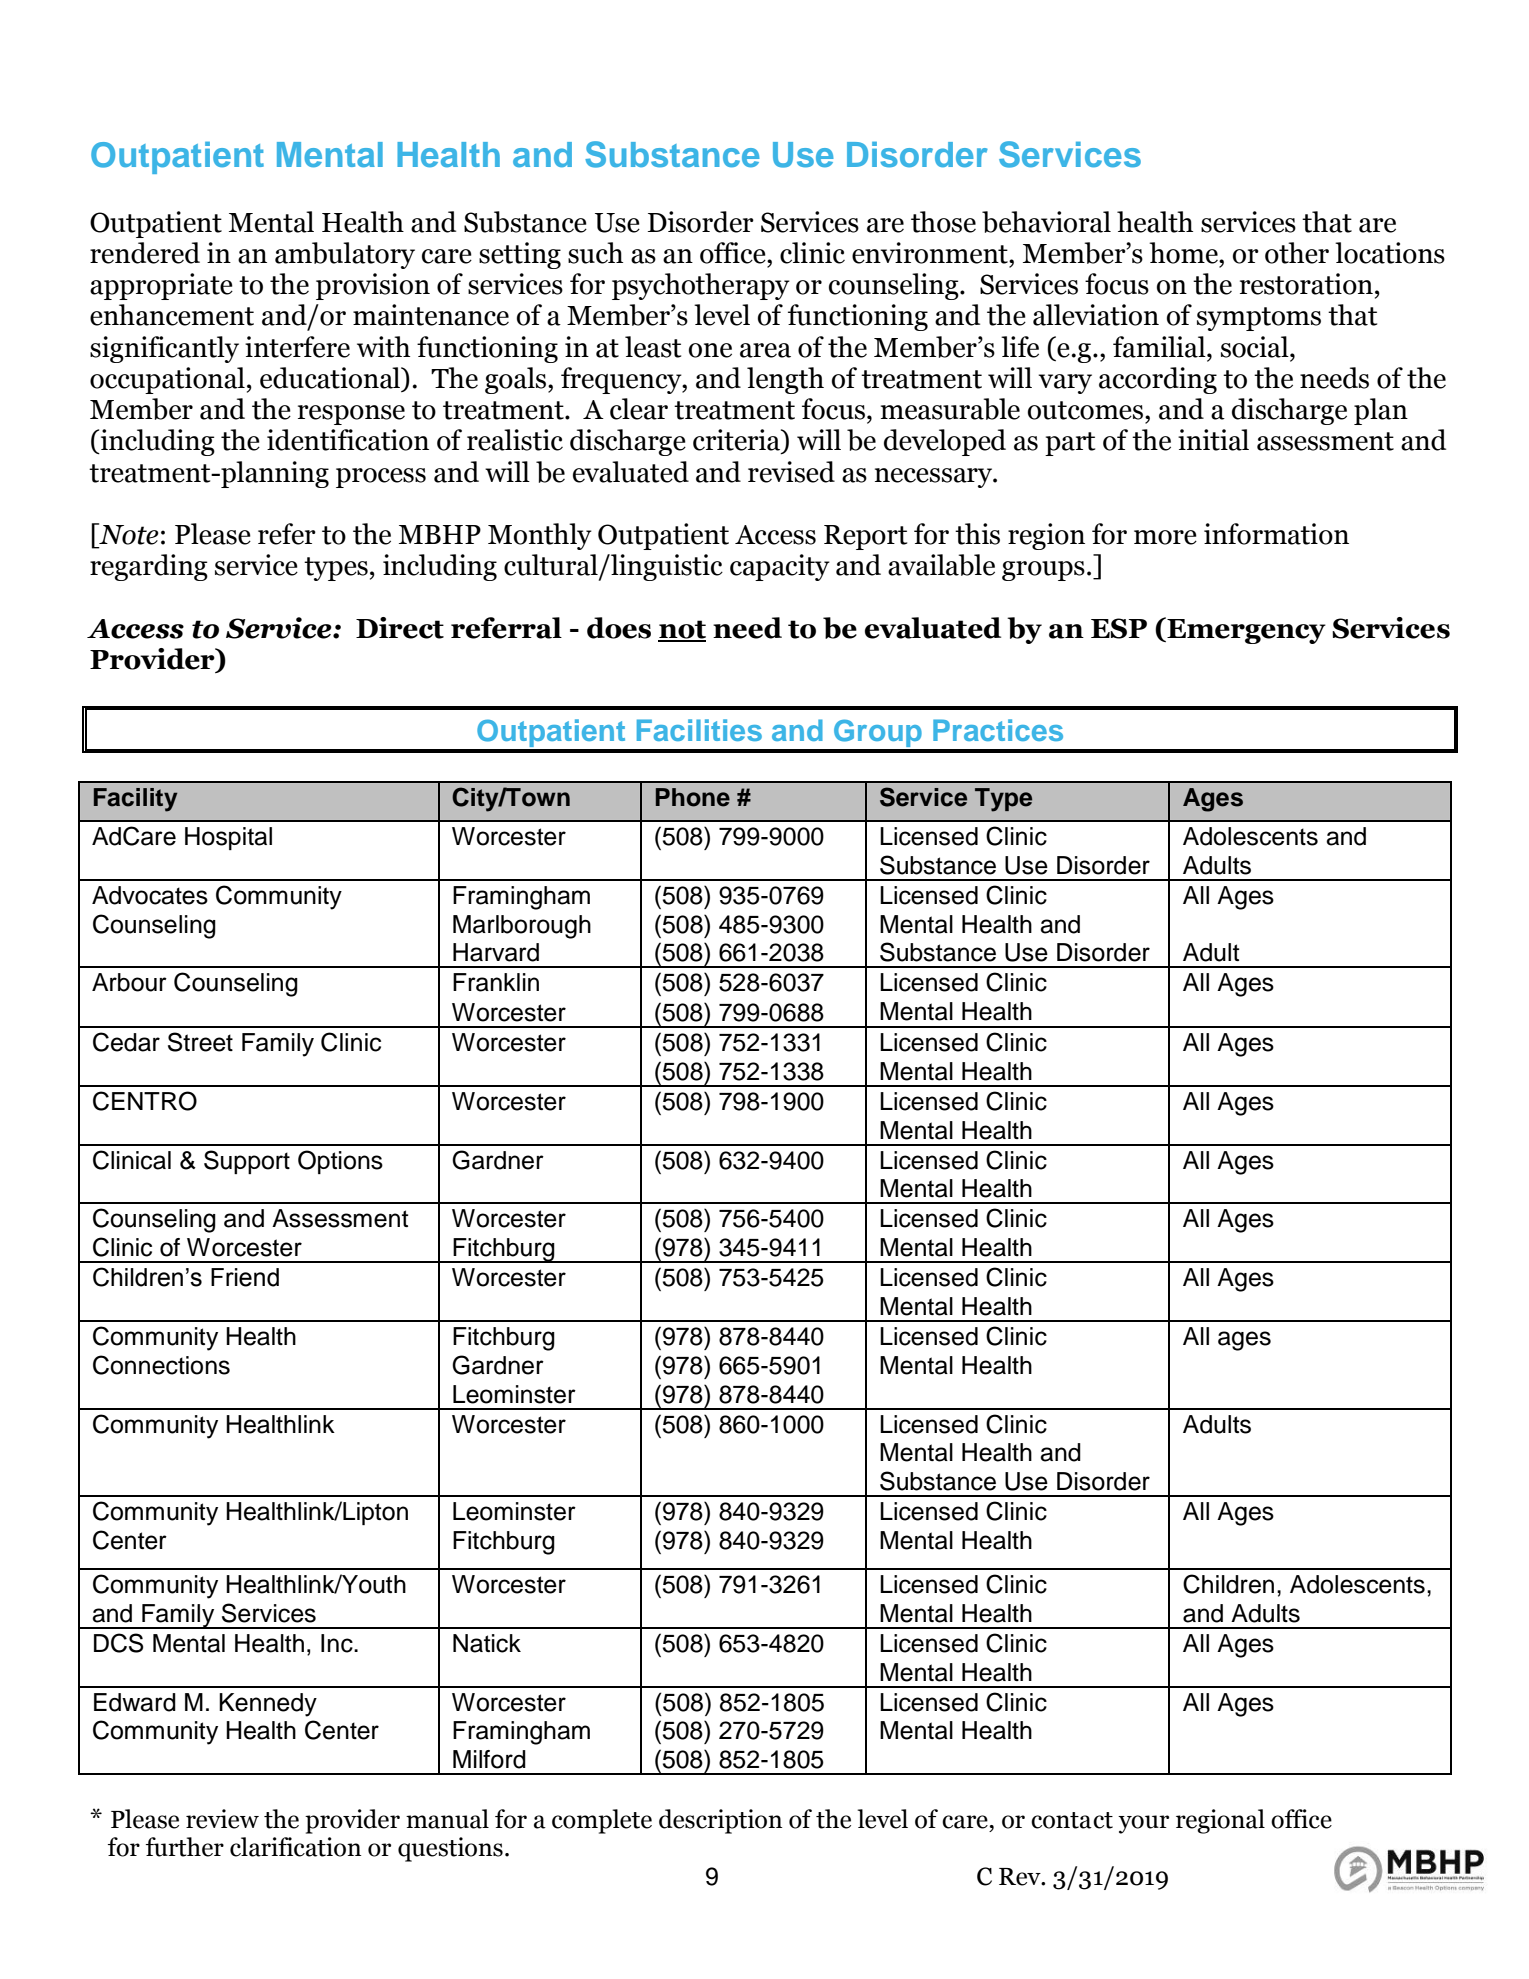  What do you see at coordinates (1143, 1824) in the screenshot?
I see `your` at bounding box center [1143, 1824].
